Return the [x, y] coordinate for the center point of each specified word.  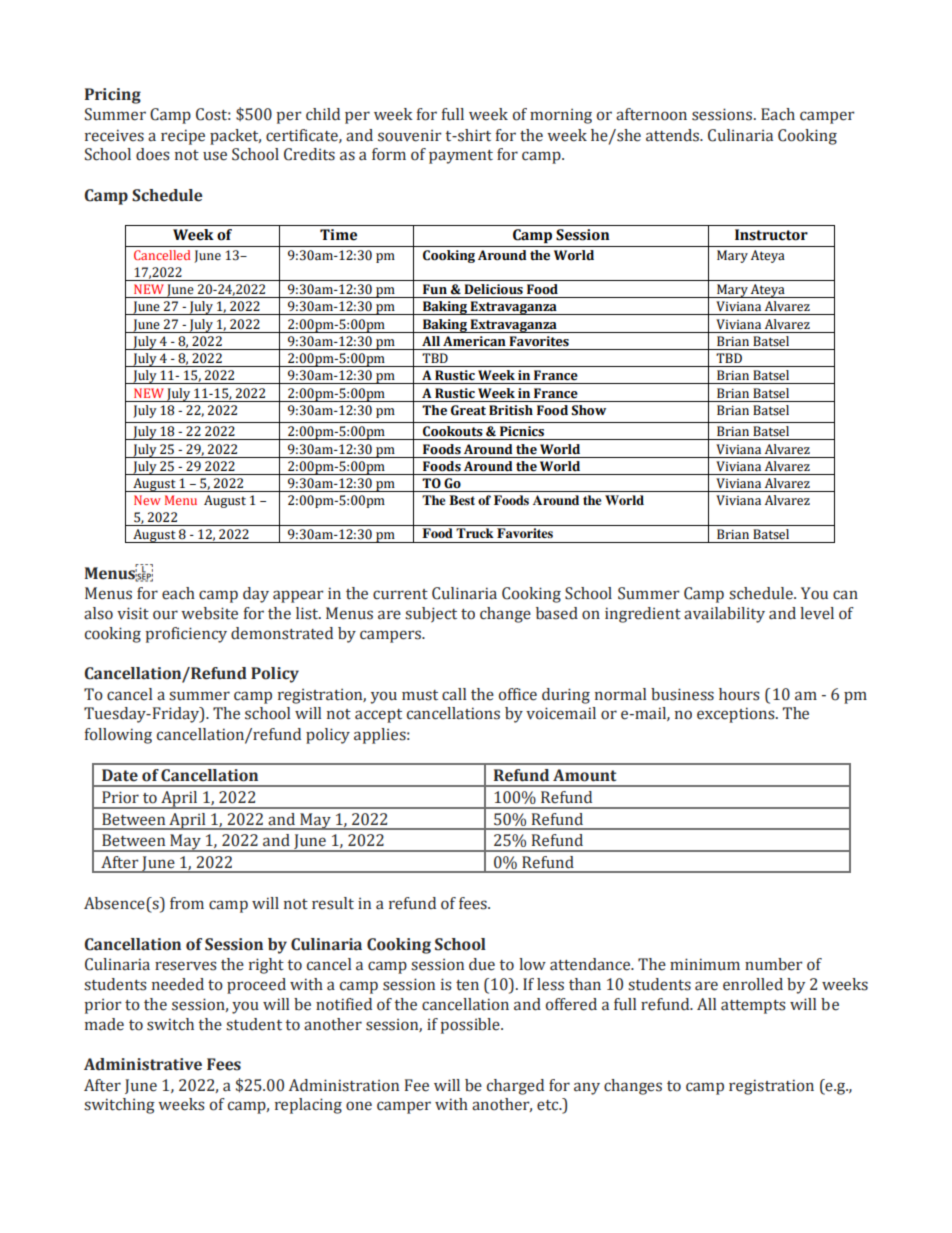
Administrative [143, 1064]
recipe [183, 137]
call [454, 694]
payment [461, 157]
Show [588, 410]
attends [674, 135]
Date [120, 775]
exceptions [737, 715]
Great [468, 410]
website [209, 613]
